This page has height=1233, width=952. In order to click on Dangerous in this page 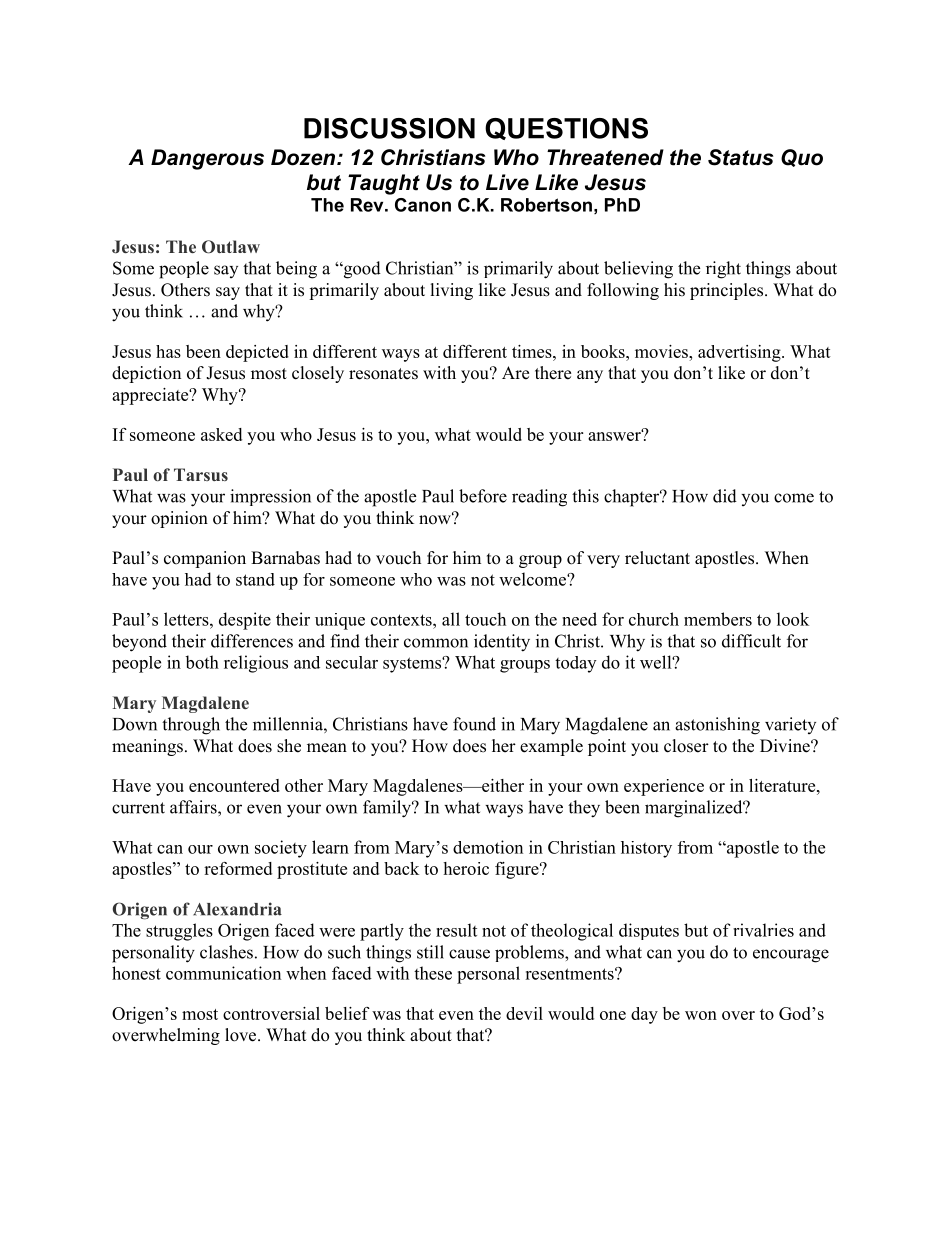, I will do `click(207, 159)`.
